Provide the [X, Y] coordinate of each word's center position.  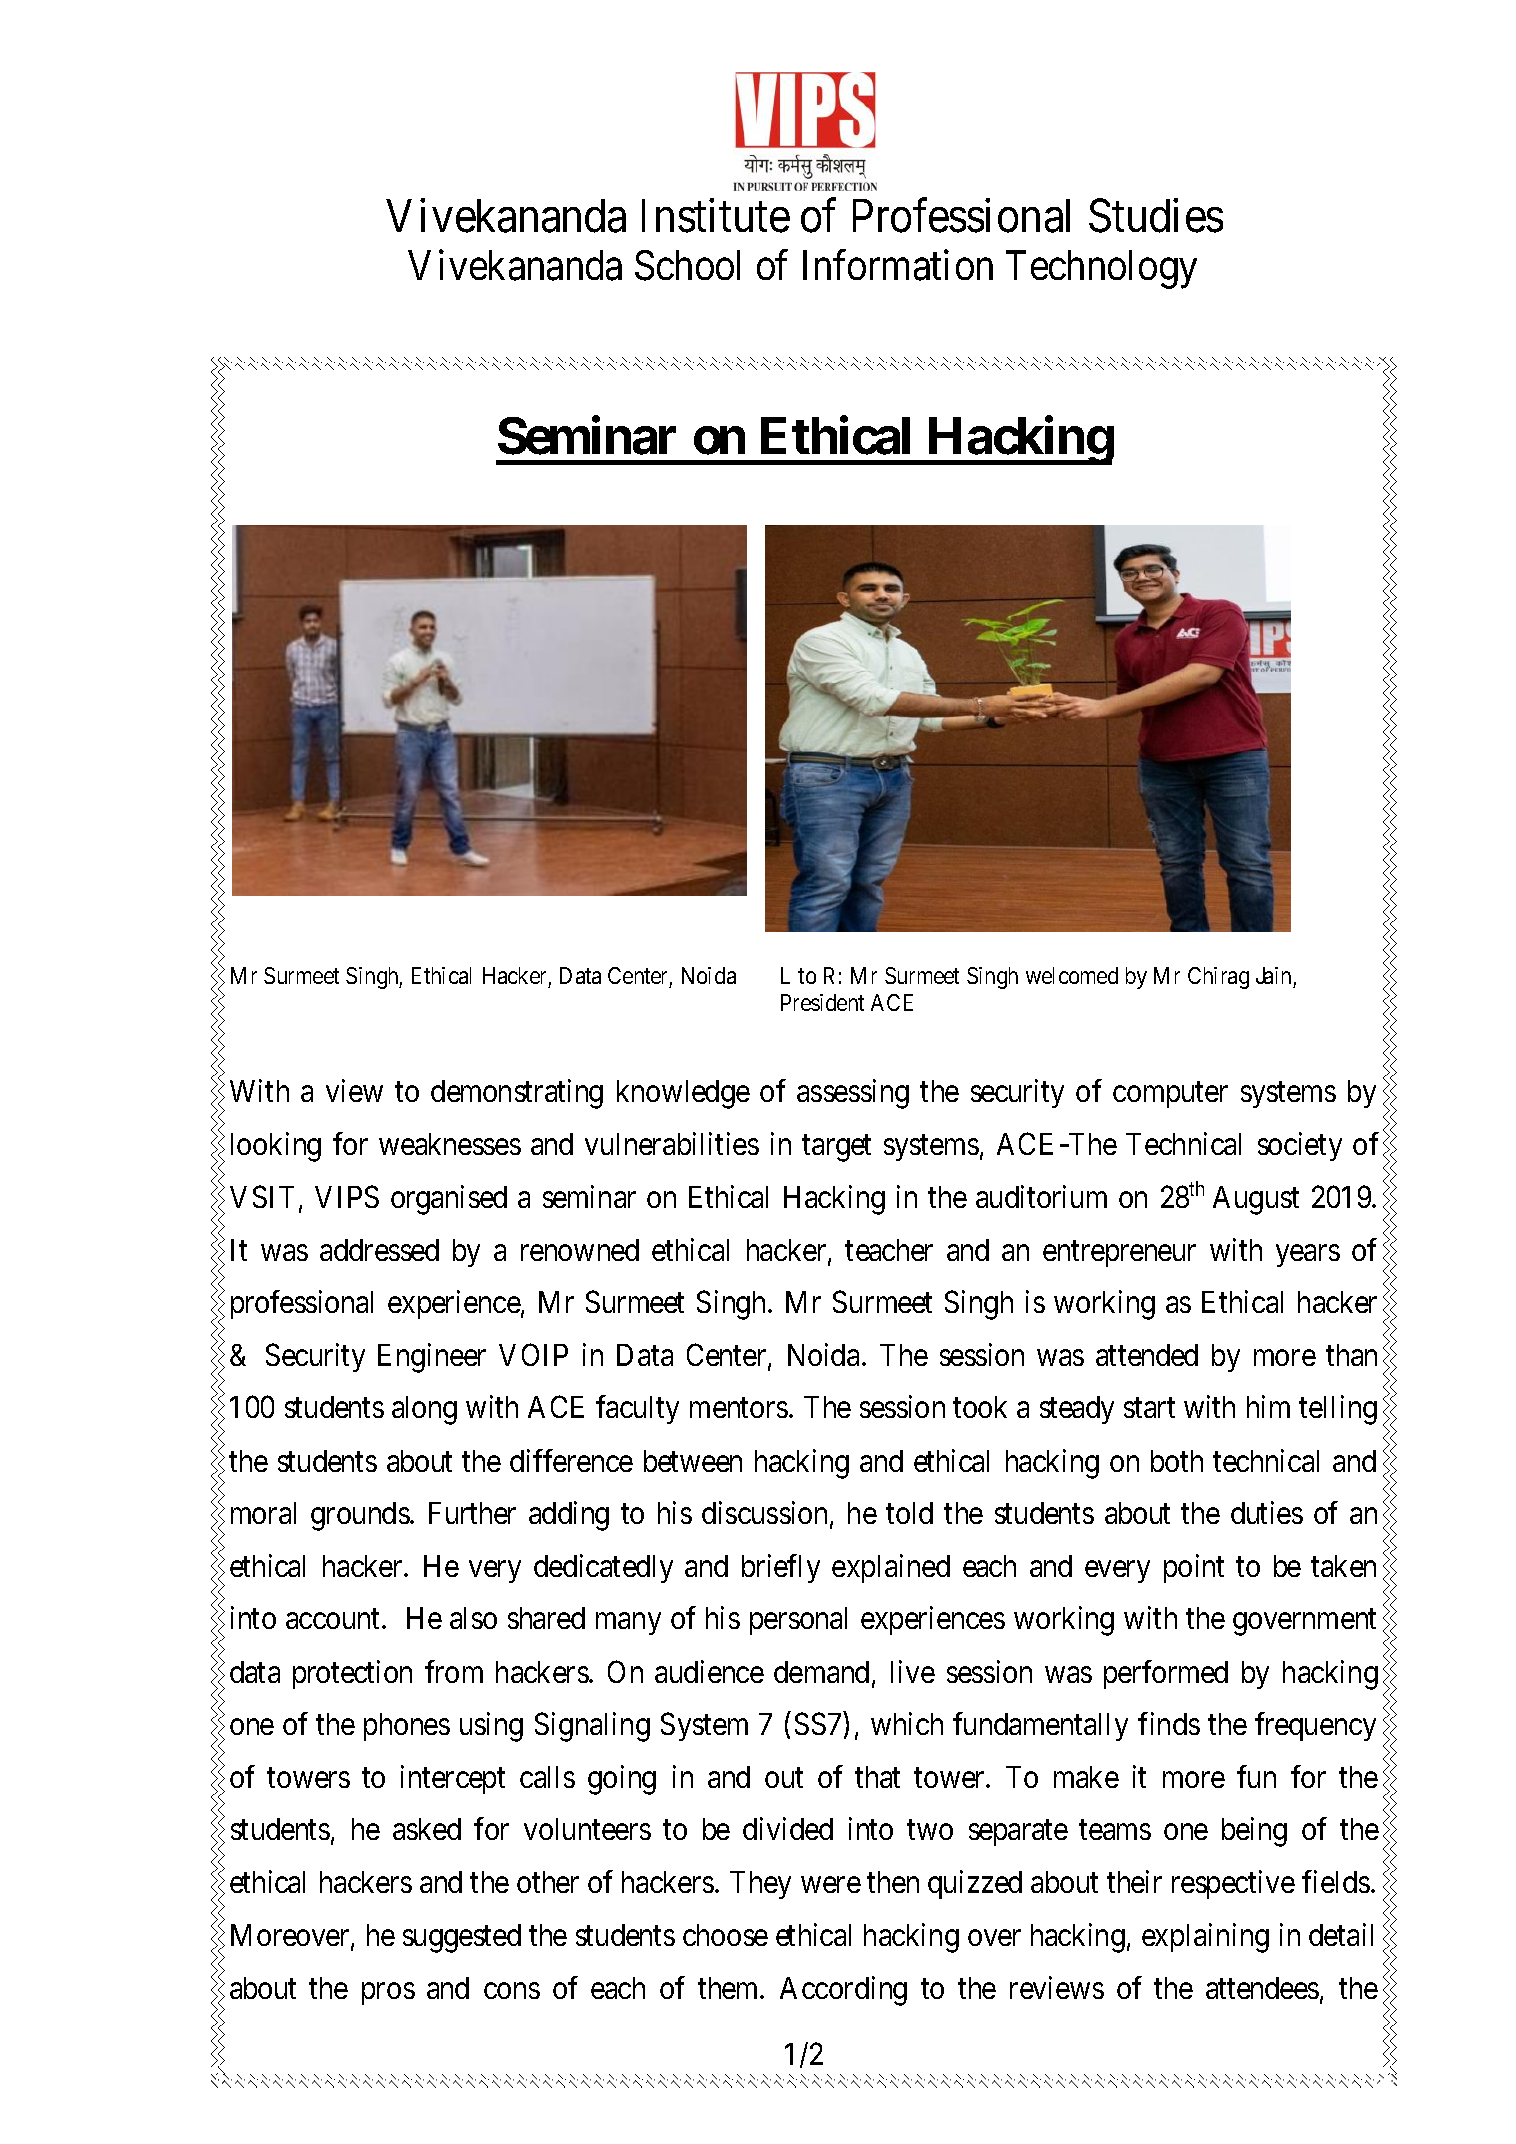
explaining [1205, 1938]
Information [898, 265]
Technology [1101, 269]
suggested [462, 1938]
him [1268, 1407]
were [831, 1885]
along [424, 1410]
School [687, 265]
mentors [739, 1408]
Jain [1275, 977]
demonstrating [517, 1094]
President [822, 1002]
